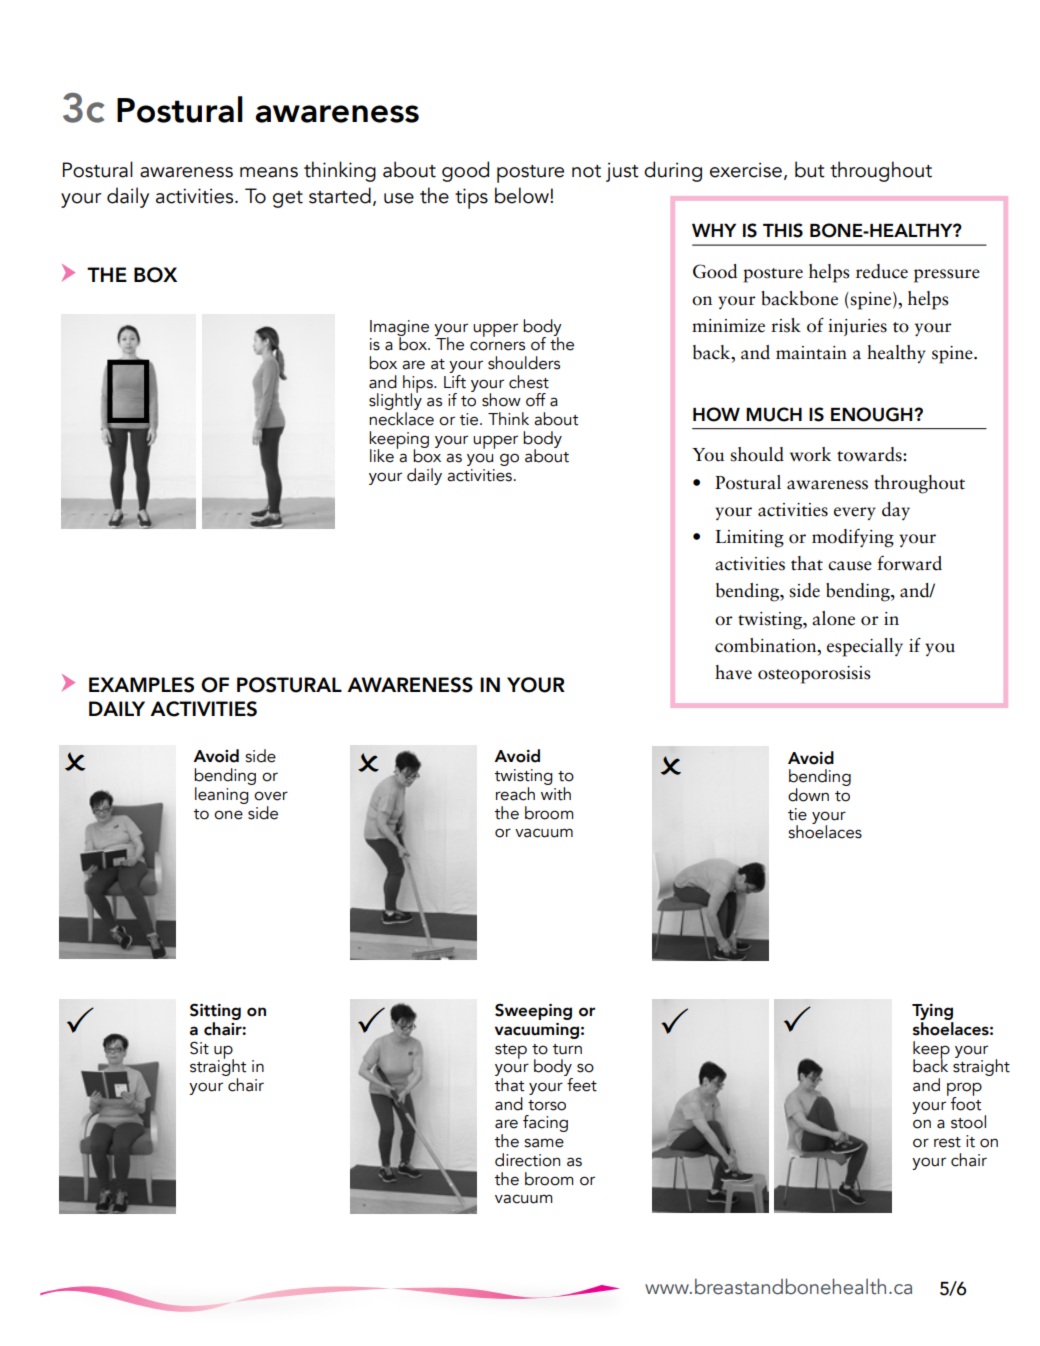  What do you see at coordinates (382, 456) in the page?
I see `like` at bounding box center [382, 456].
